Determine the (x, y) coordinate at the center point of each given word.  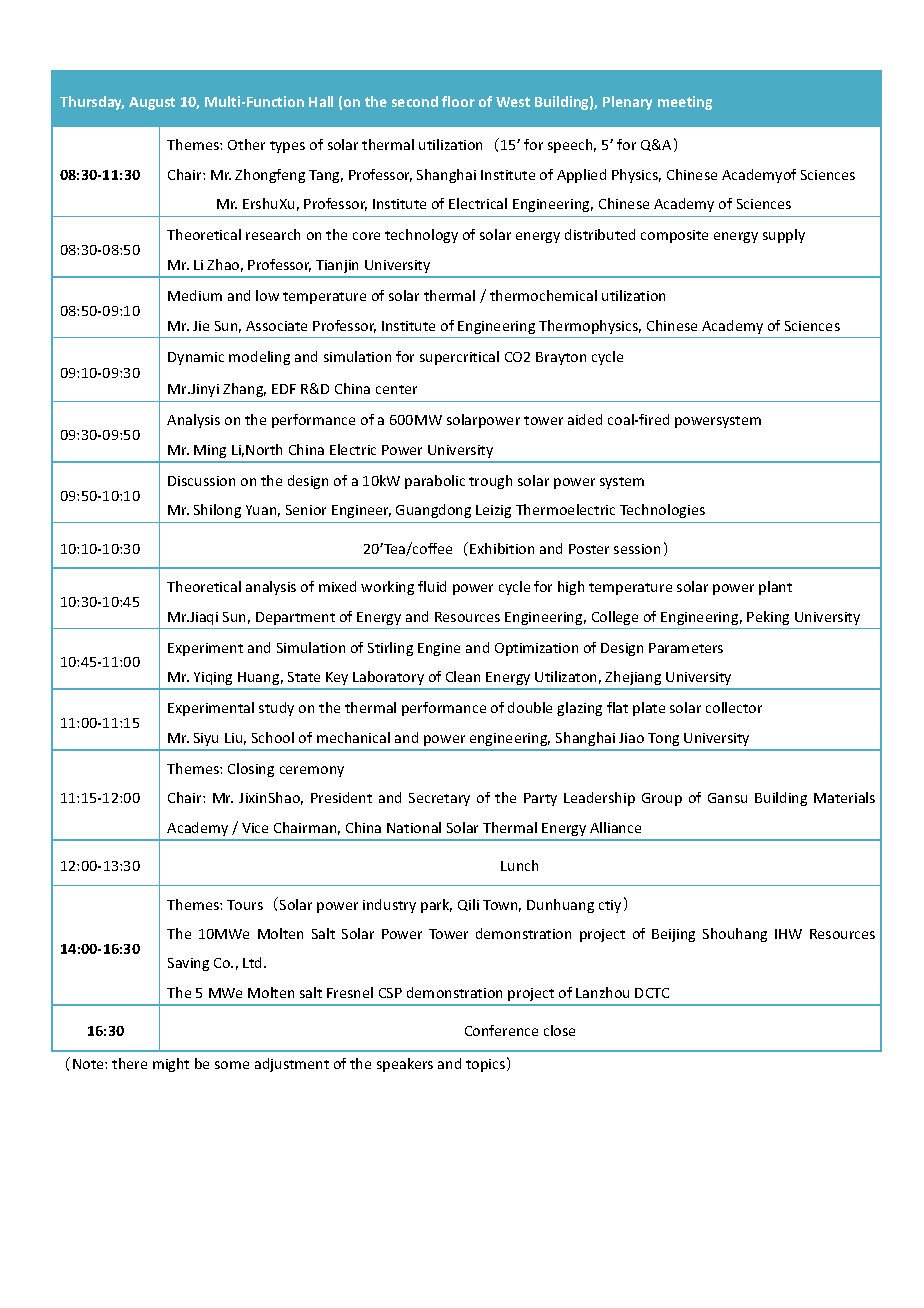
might (171, 1065)
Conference (501, 1030)
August (152, 103)
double (530, 707)
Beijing (673, 935)
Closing (251, 770)
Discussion (201, 481)
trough (490, 482)
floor (458, 101)
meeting (685, 103)
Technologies (662, 511)
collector (734, 707)
